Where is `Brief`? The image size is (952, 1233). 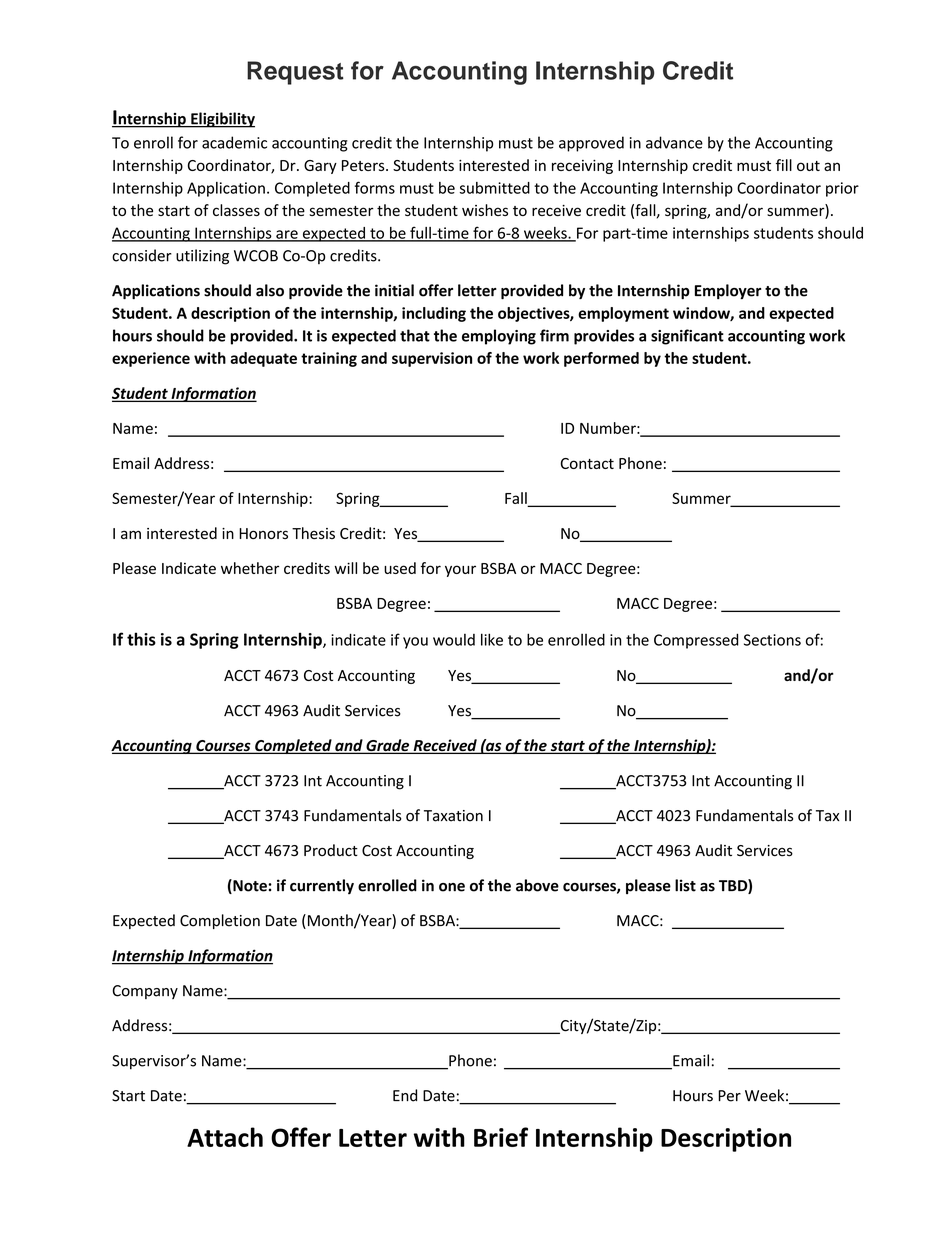 Brief is located at coordinates (501, 1137).
